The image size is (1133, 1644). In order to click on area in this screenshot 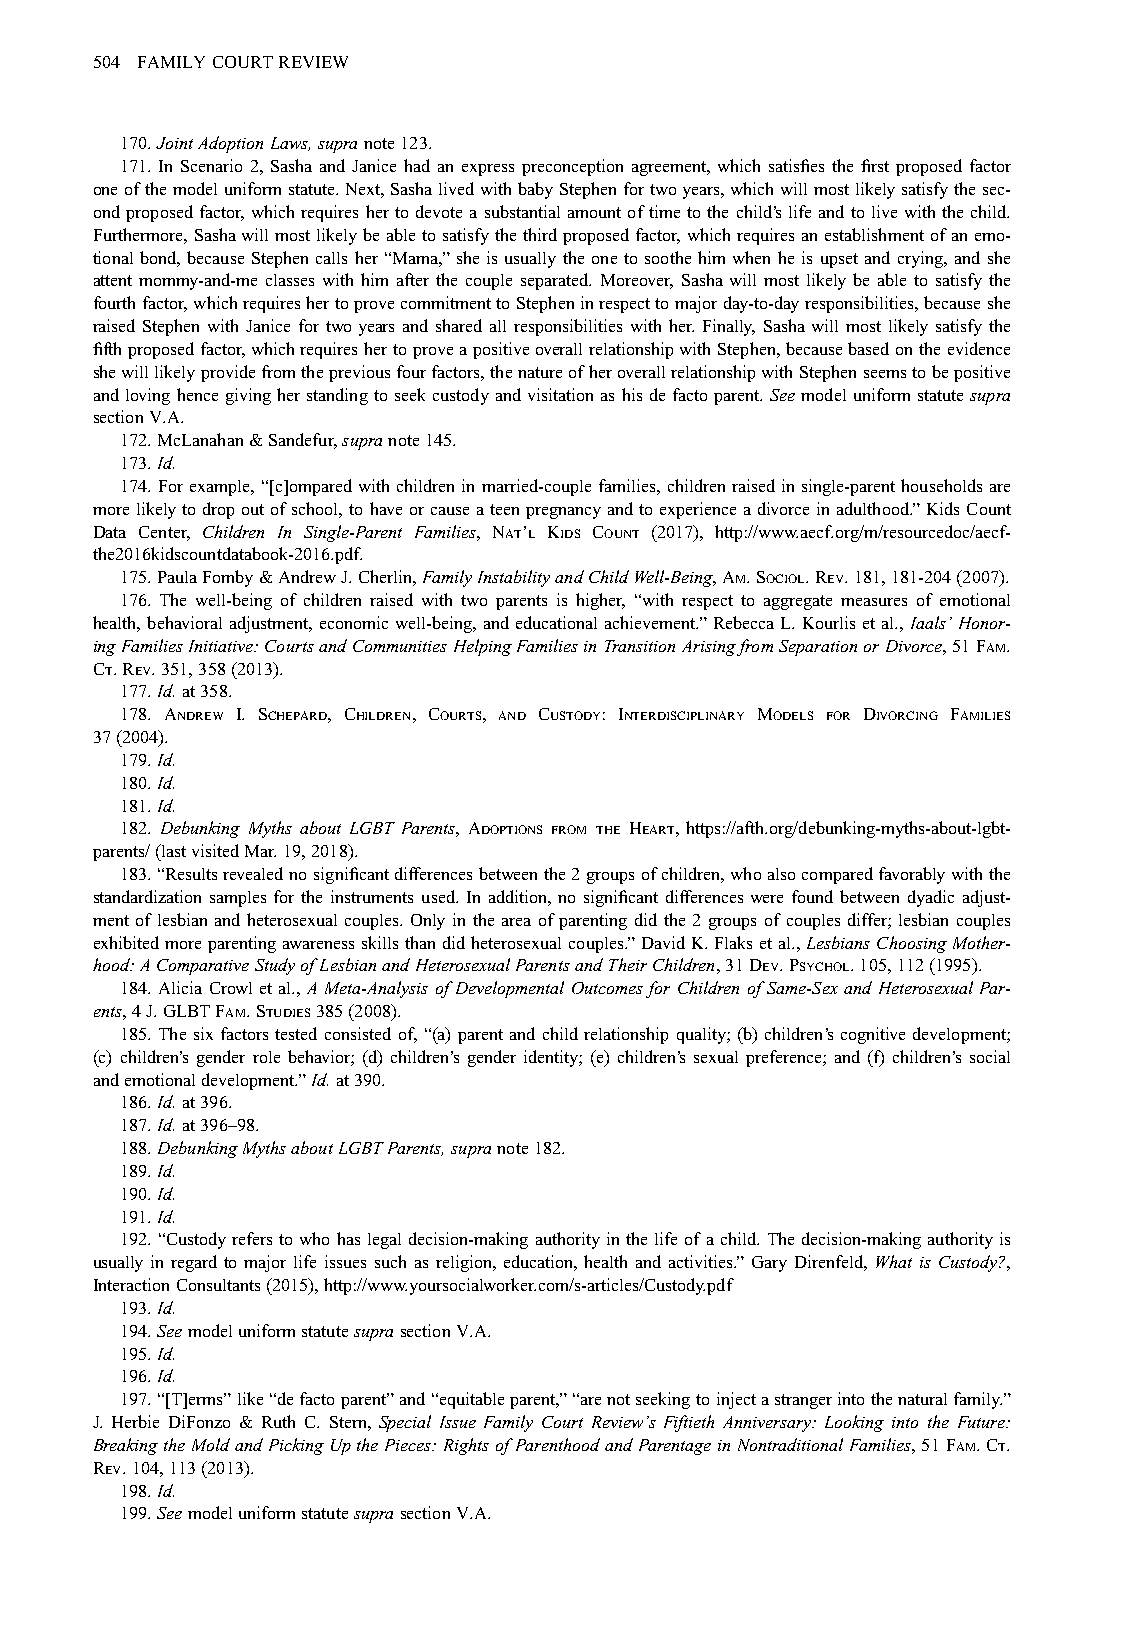, I will do `click(516, 922)`.
